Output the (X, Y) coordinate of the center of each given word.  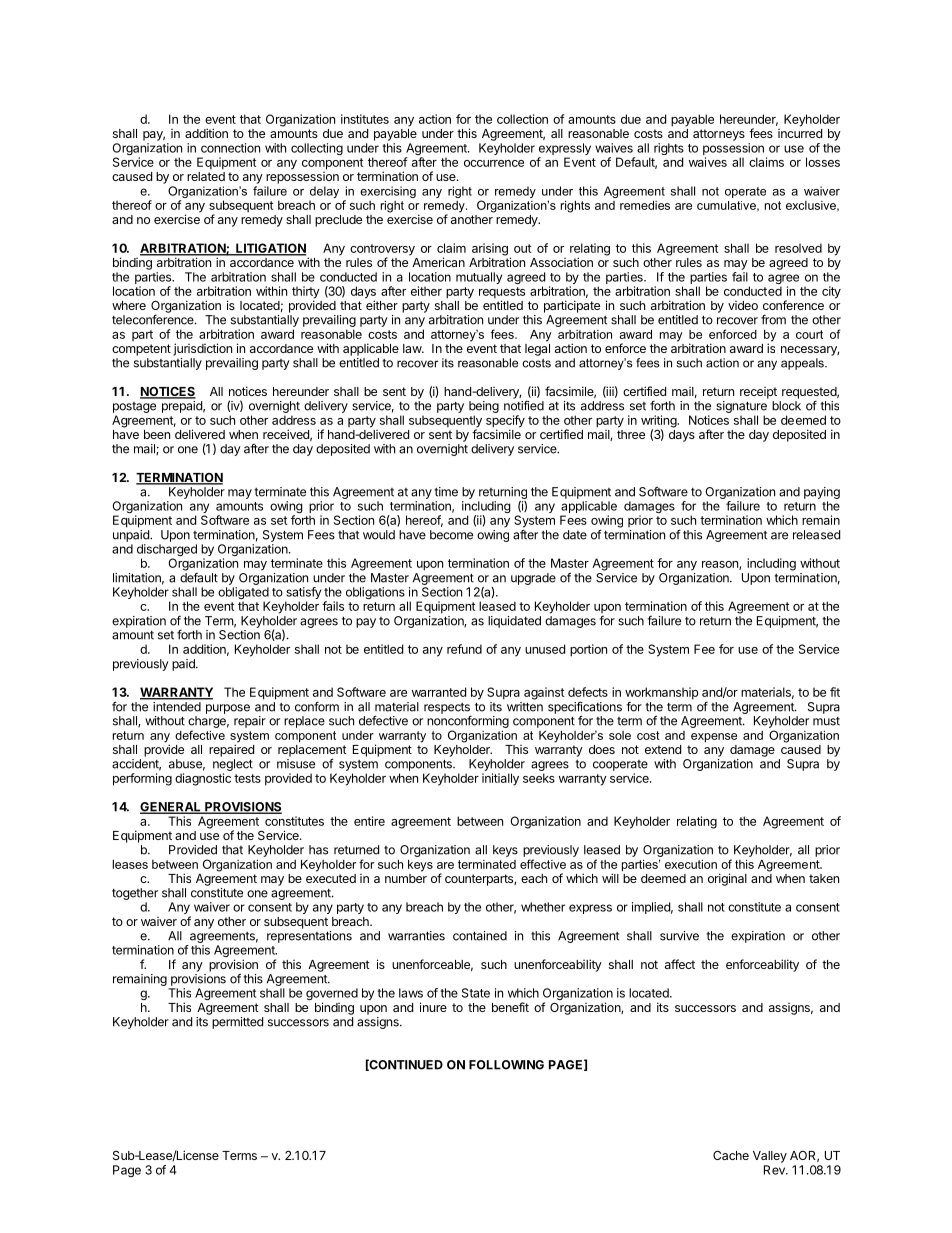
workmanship (662, 694)
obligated (244, 594)
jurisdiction (202, 349)
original (727, 879)
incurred (800, 133)
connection (230, 148)
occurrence (494, 163)
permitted (237, 1023)
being (484, 408)
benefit (510, 1007)
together (135, 894)
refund (464, 649)
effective (543, 864)
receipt (758, 393)
